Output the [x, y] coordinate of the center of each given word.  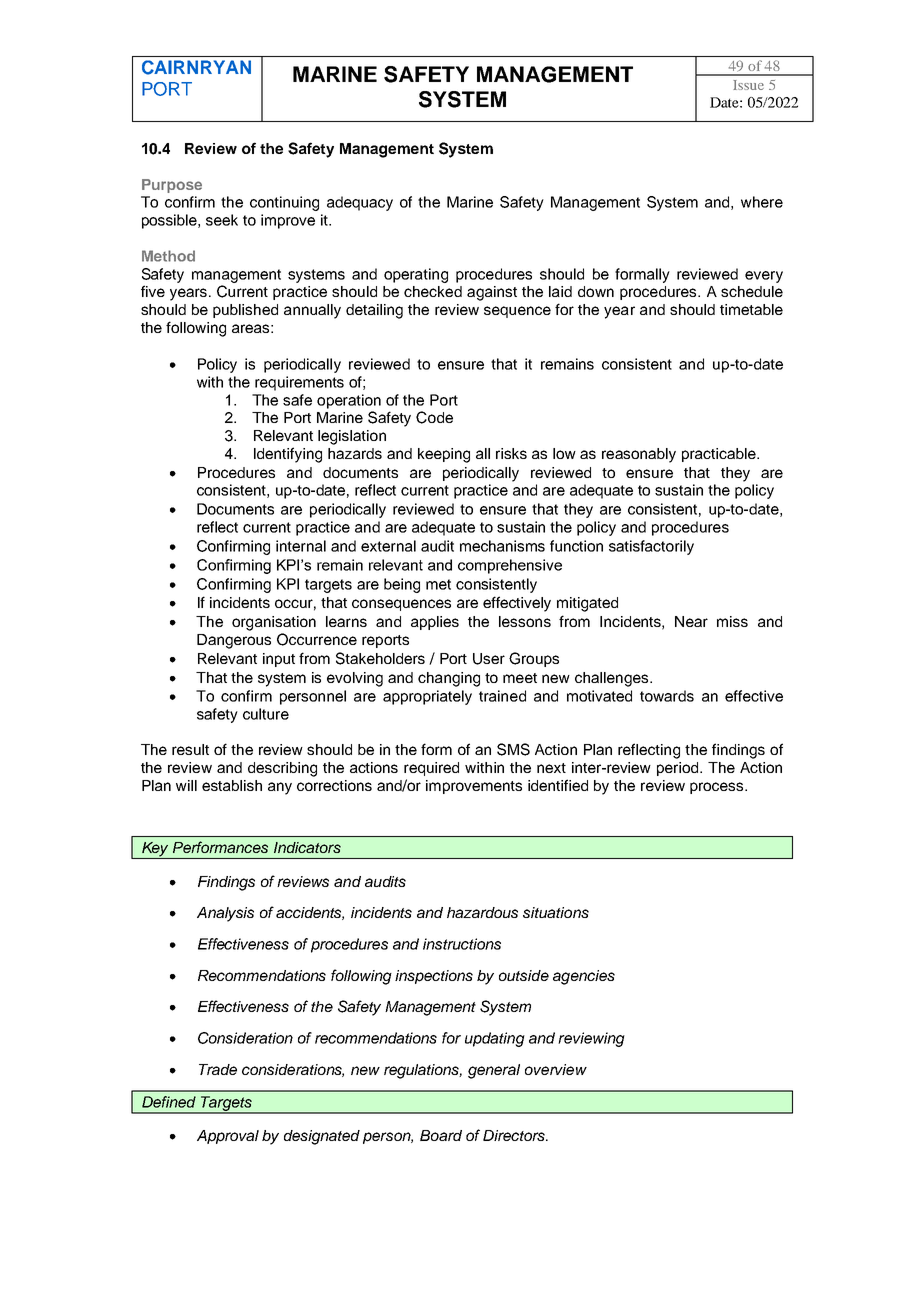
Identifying [288, 455]
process [718, 788]
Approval [228, 1137]
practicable [720, 455]
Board [441, 1135]
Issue [748, 85]
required [431, 769]
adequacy [360, 203]
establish [232, 785]
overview [556, 1069]
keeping [444, 455]
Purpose [172, 186]
